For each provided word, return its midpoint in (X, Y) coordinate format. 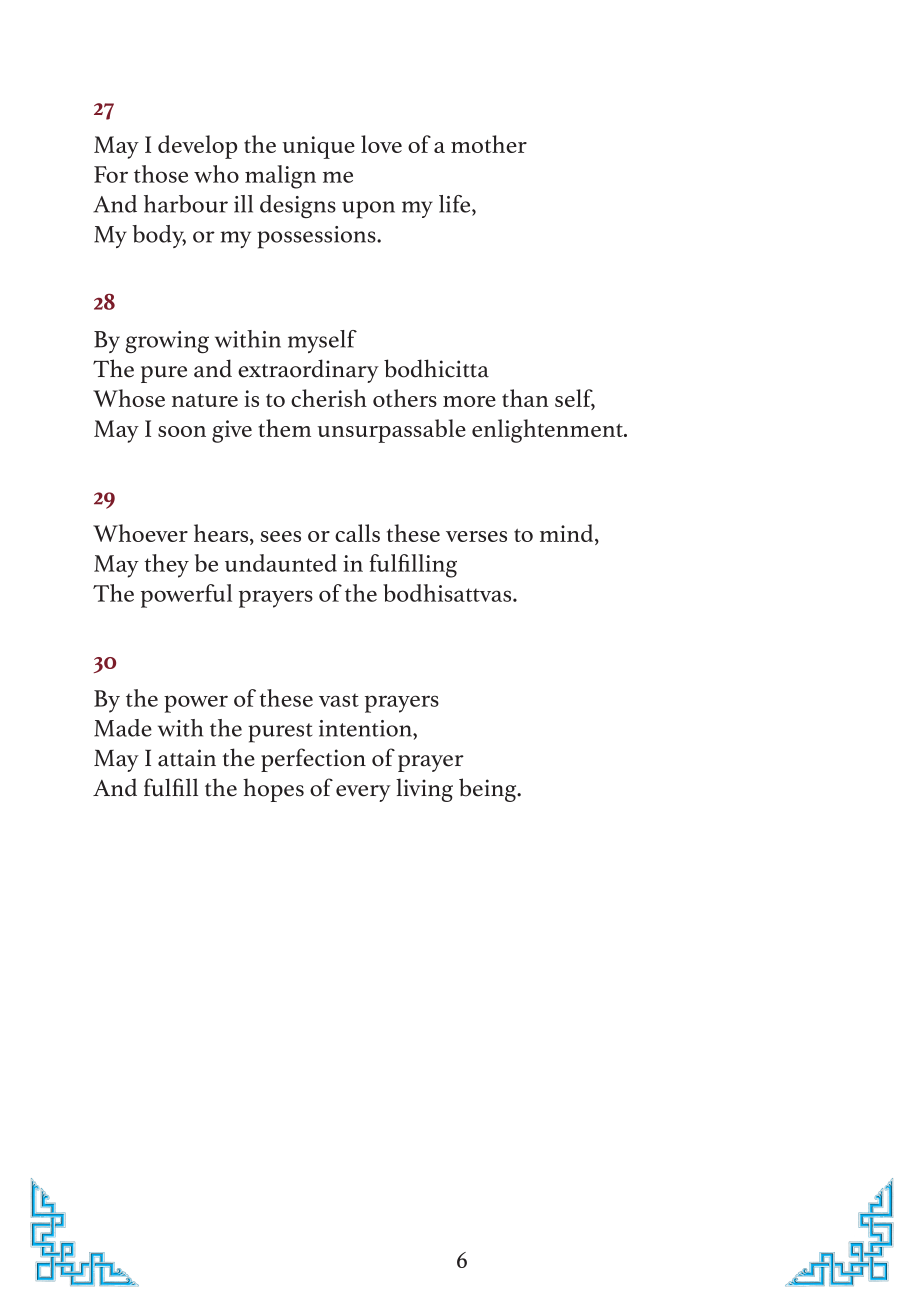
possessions (317, 237)
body (159, 236)
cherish (329, 398)
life (456, 204)
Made (123, 728)
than (525, 398)
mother (489, 144)
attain (187, 758)
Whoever (140, 533)
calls (357, 533)
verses (476, 536)
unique (318, 147)
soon (182, 431)
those (161, 174)
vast (339, 700)
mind (568, 533)
